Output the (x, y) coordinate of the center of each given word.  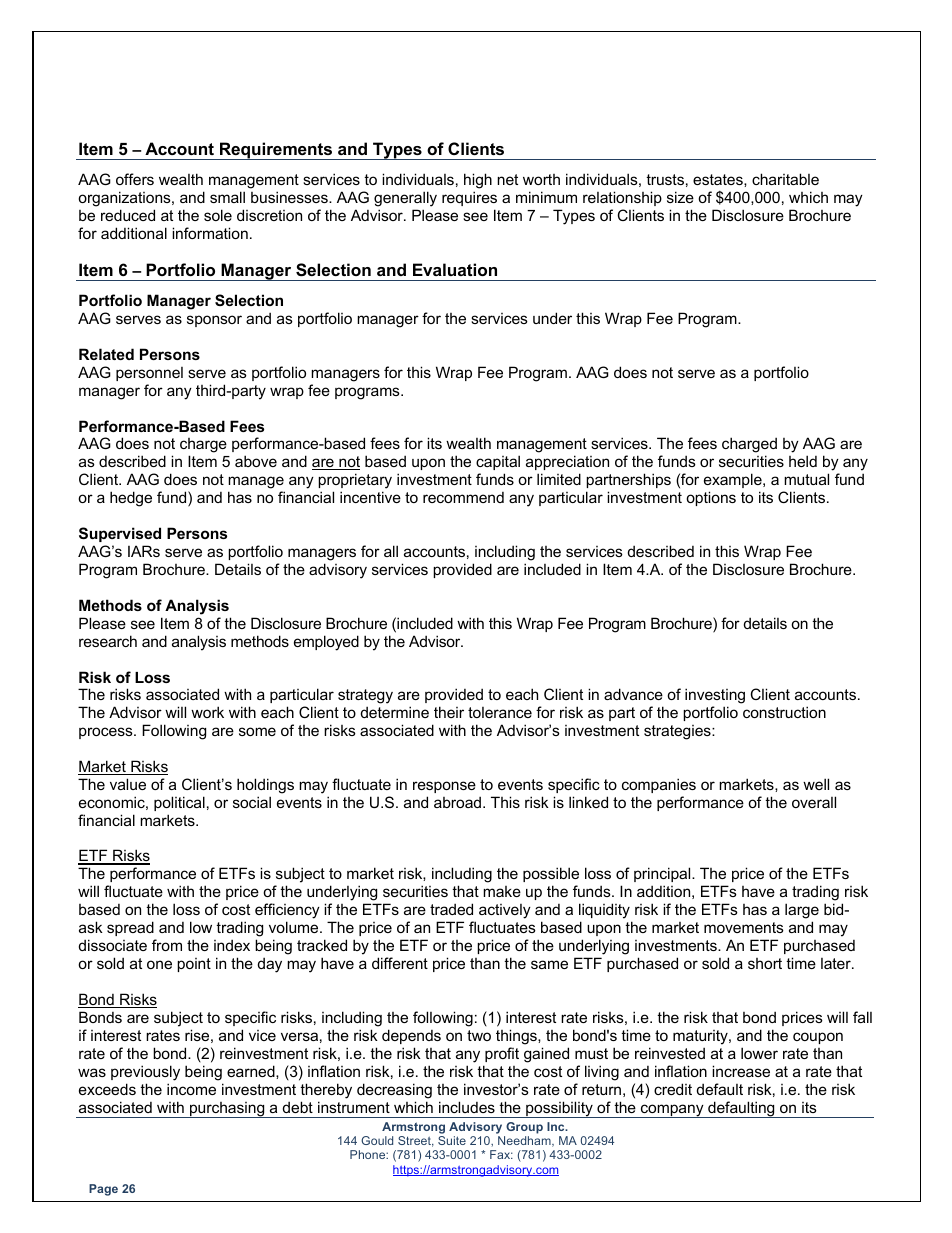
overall (814, 802)
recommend (463, 497)
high (478, 181)
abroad (459, 802)
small (227, 197)
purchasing (227, 1110)
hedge (131, 499)
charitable (785, 179)
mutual (806, 479)
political (179, 803)
